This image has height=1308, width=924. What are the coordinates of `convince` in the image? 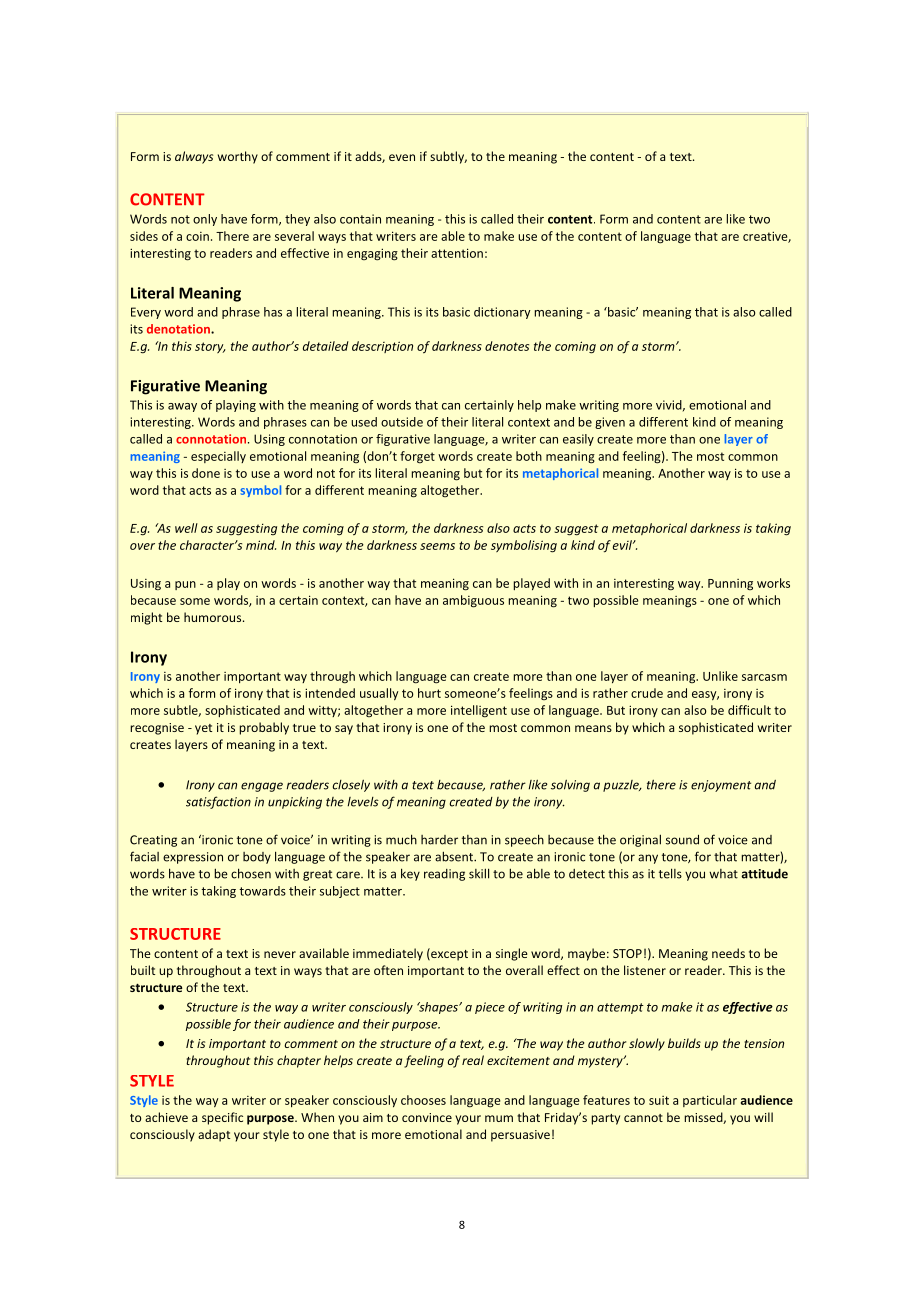 It's located at (427, 1117).
